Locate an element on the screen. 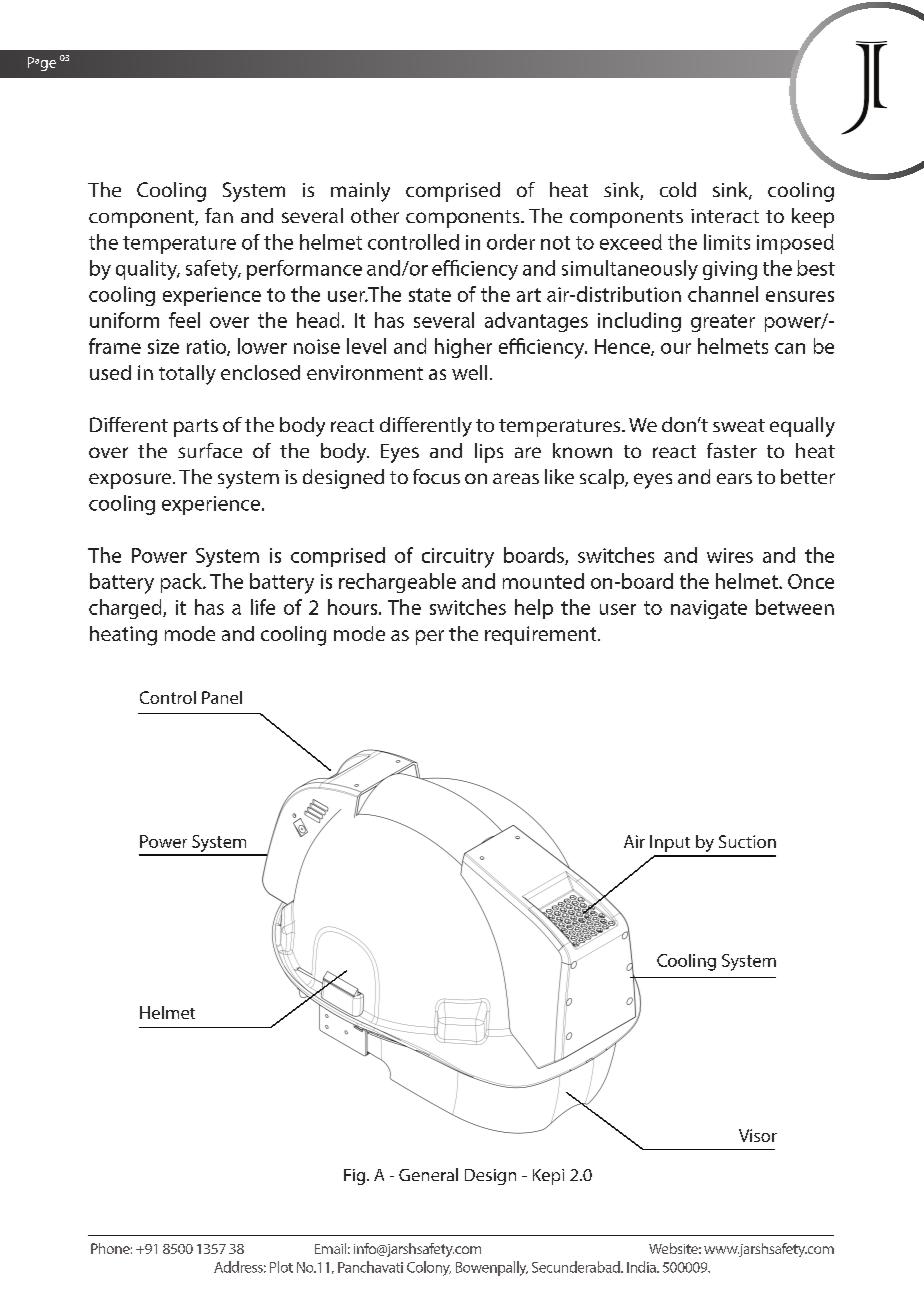 Image resolution: width=924 pixels, height=1308 pixels. circuitry is located at coordinates (458, 558).
